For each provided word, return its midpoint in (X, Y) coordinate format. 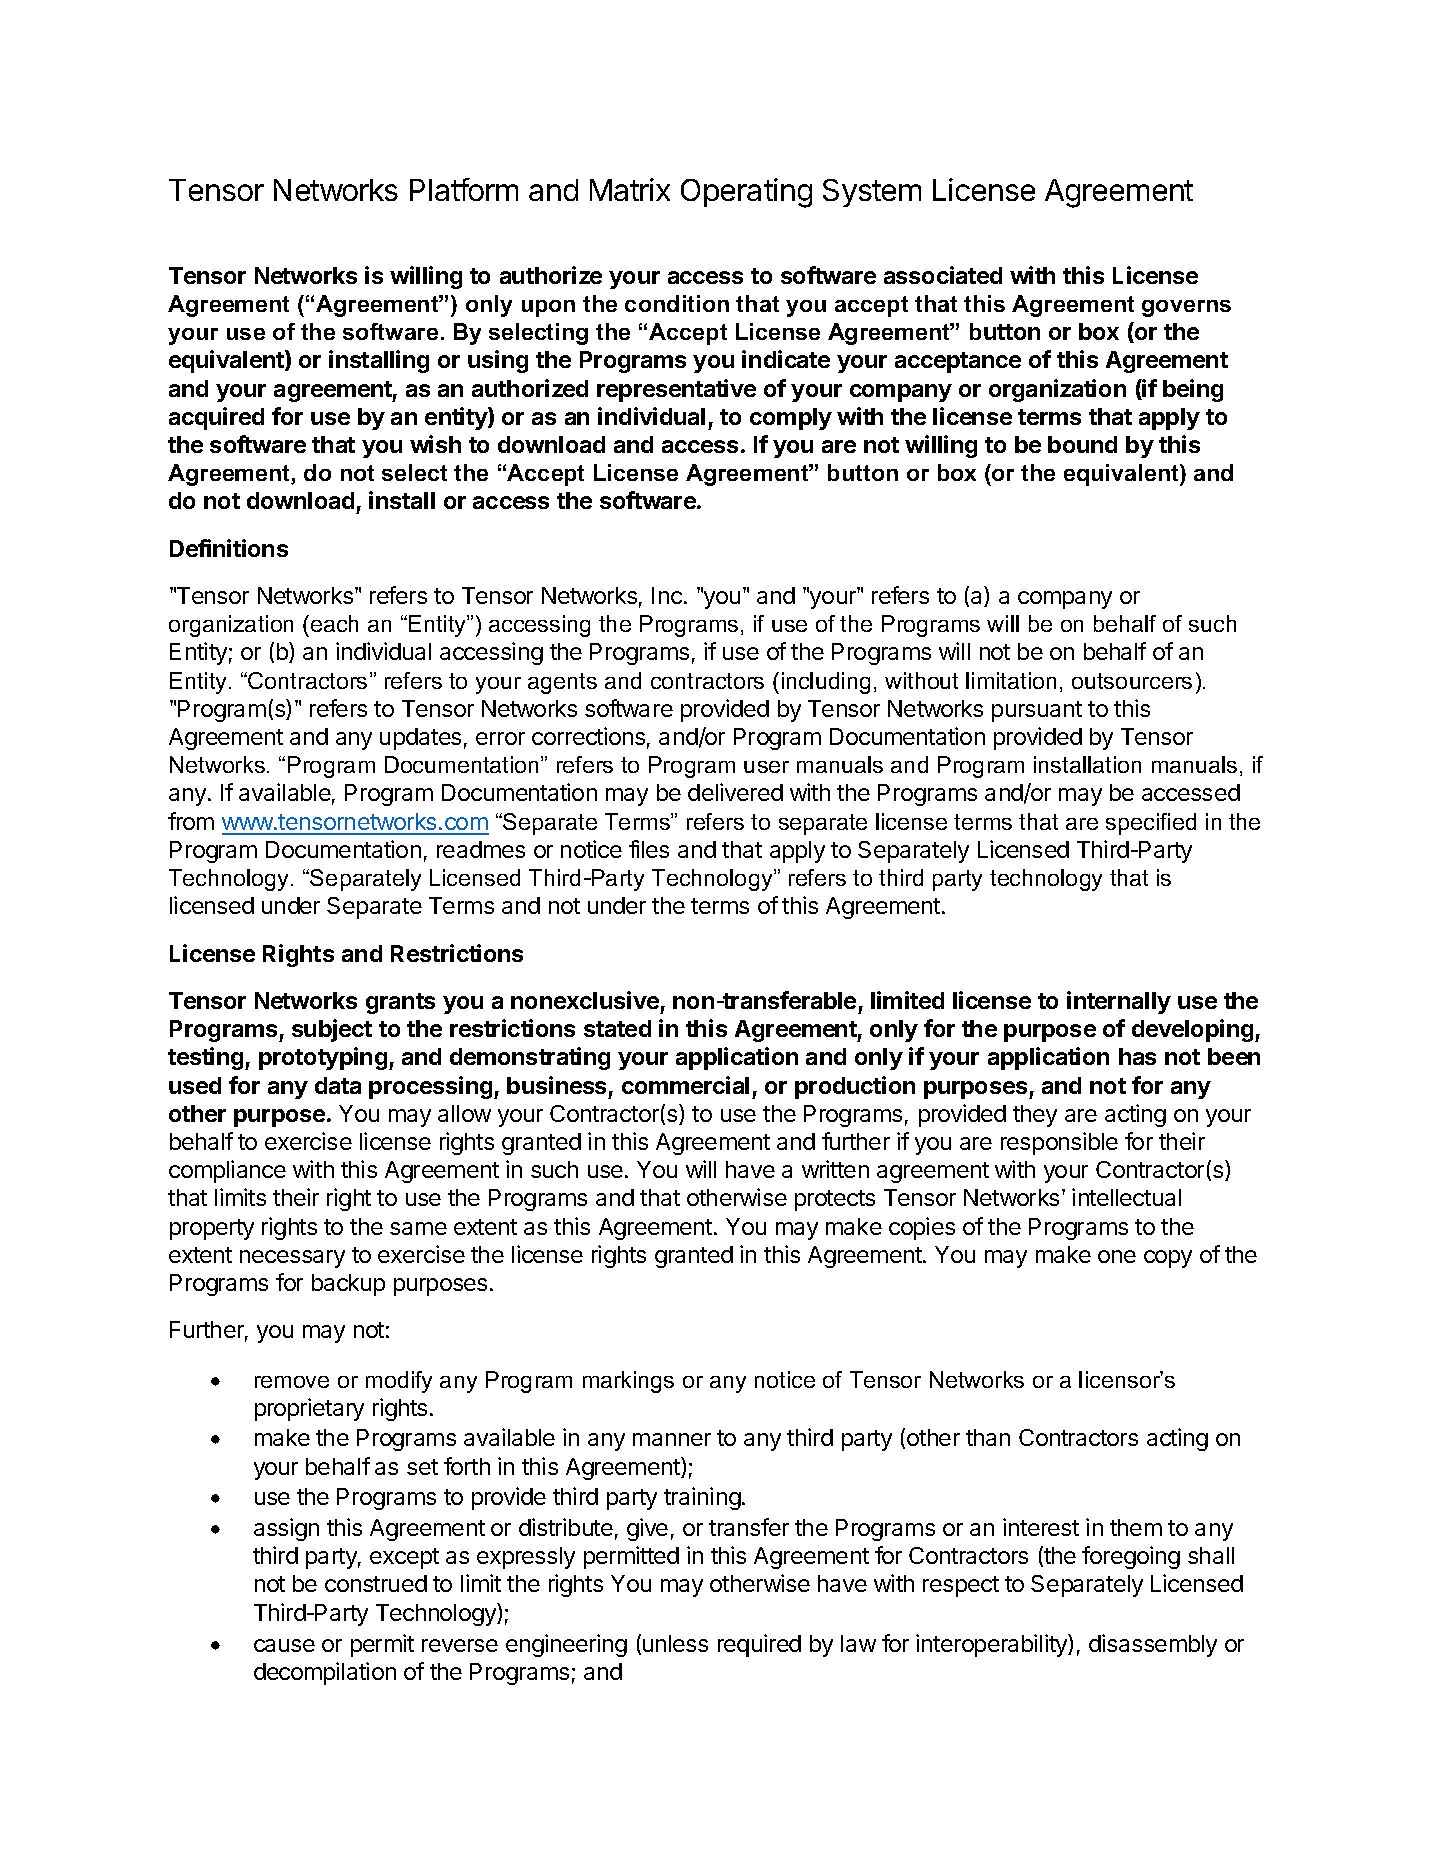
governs (1186, 308)
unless (675, 1643)
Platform (464, 189)
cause (284, 1645)
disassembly (1153, 1645)
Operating (746, 193)
